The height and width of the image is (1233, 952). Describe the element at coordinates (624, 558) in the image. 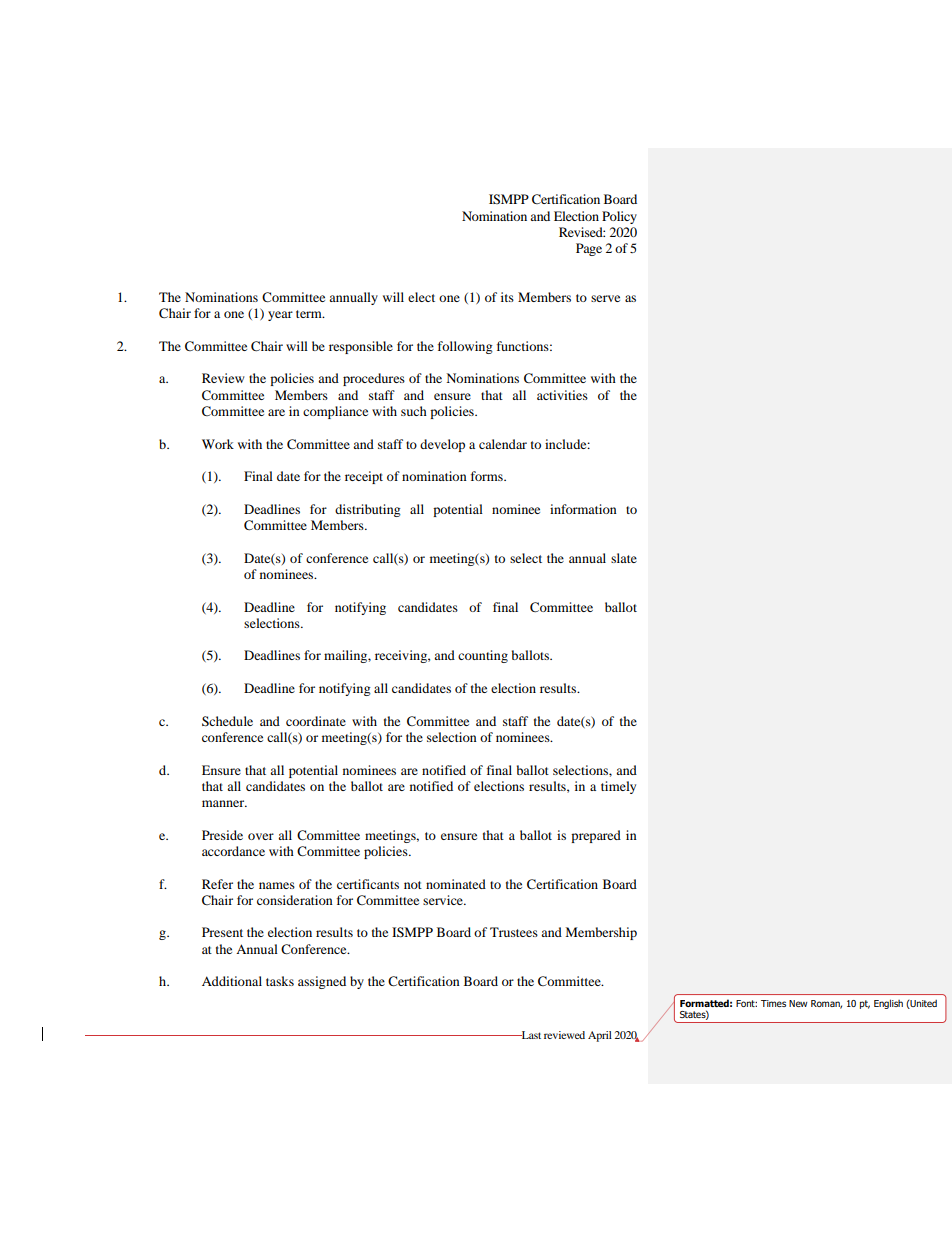

I see `slate` at that location.
